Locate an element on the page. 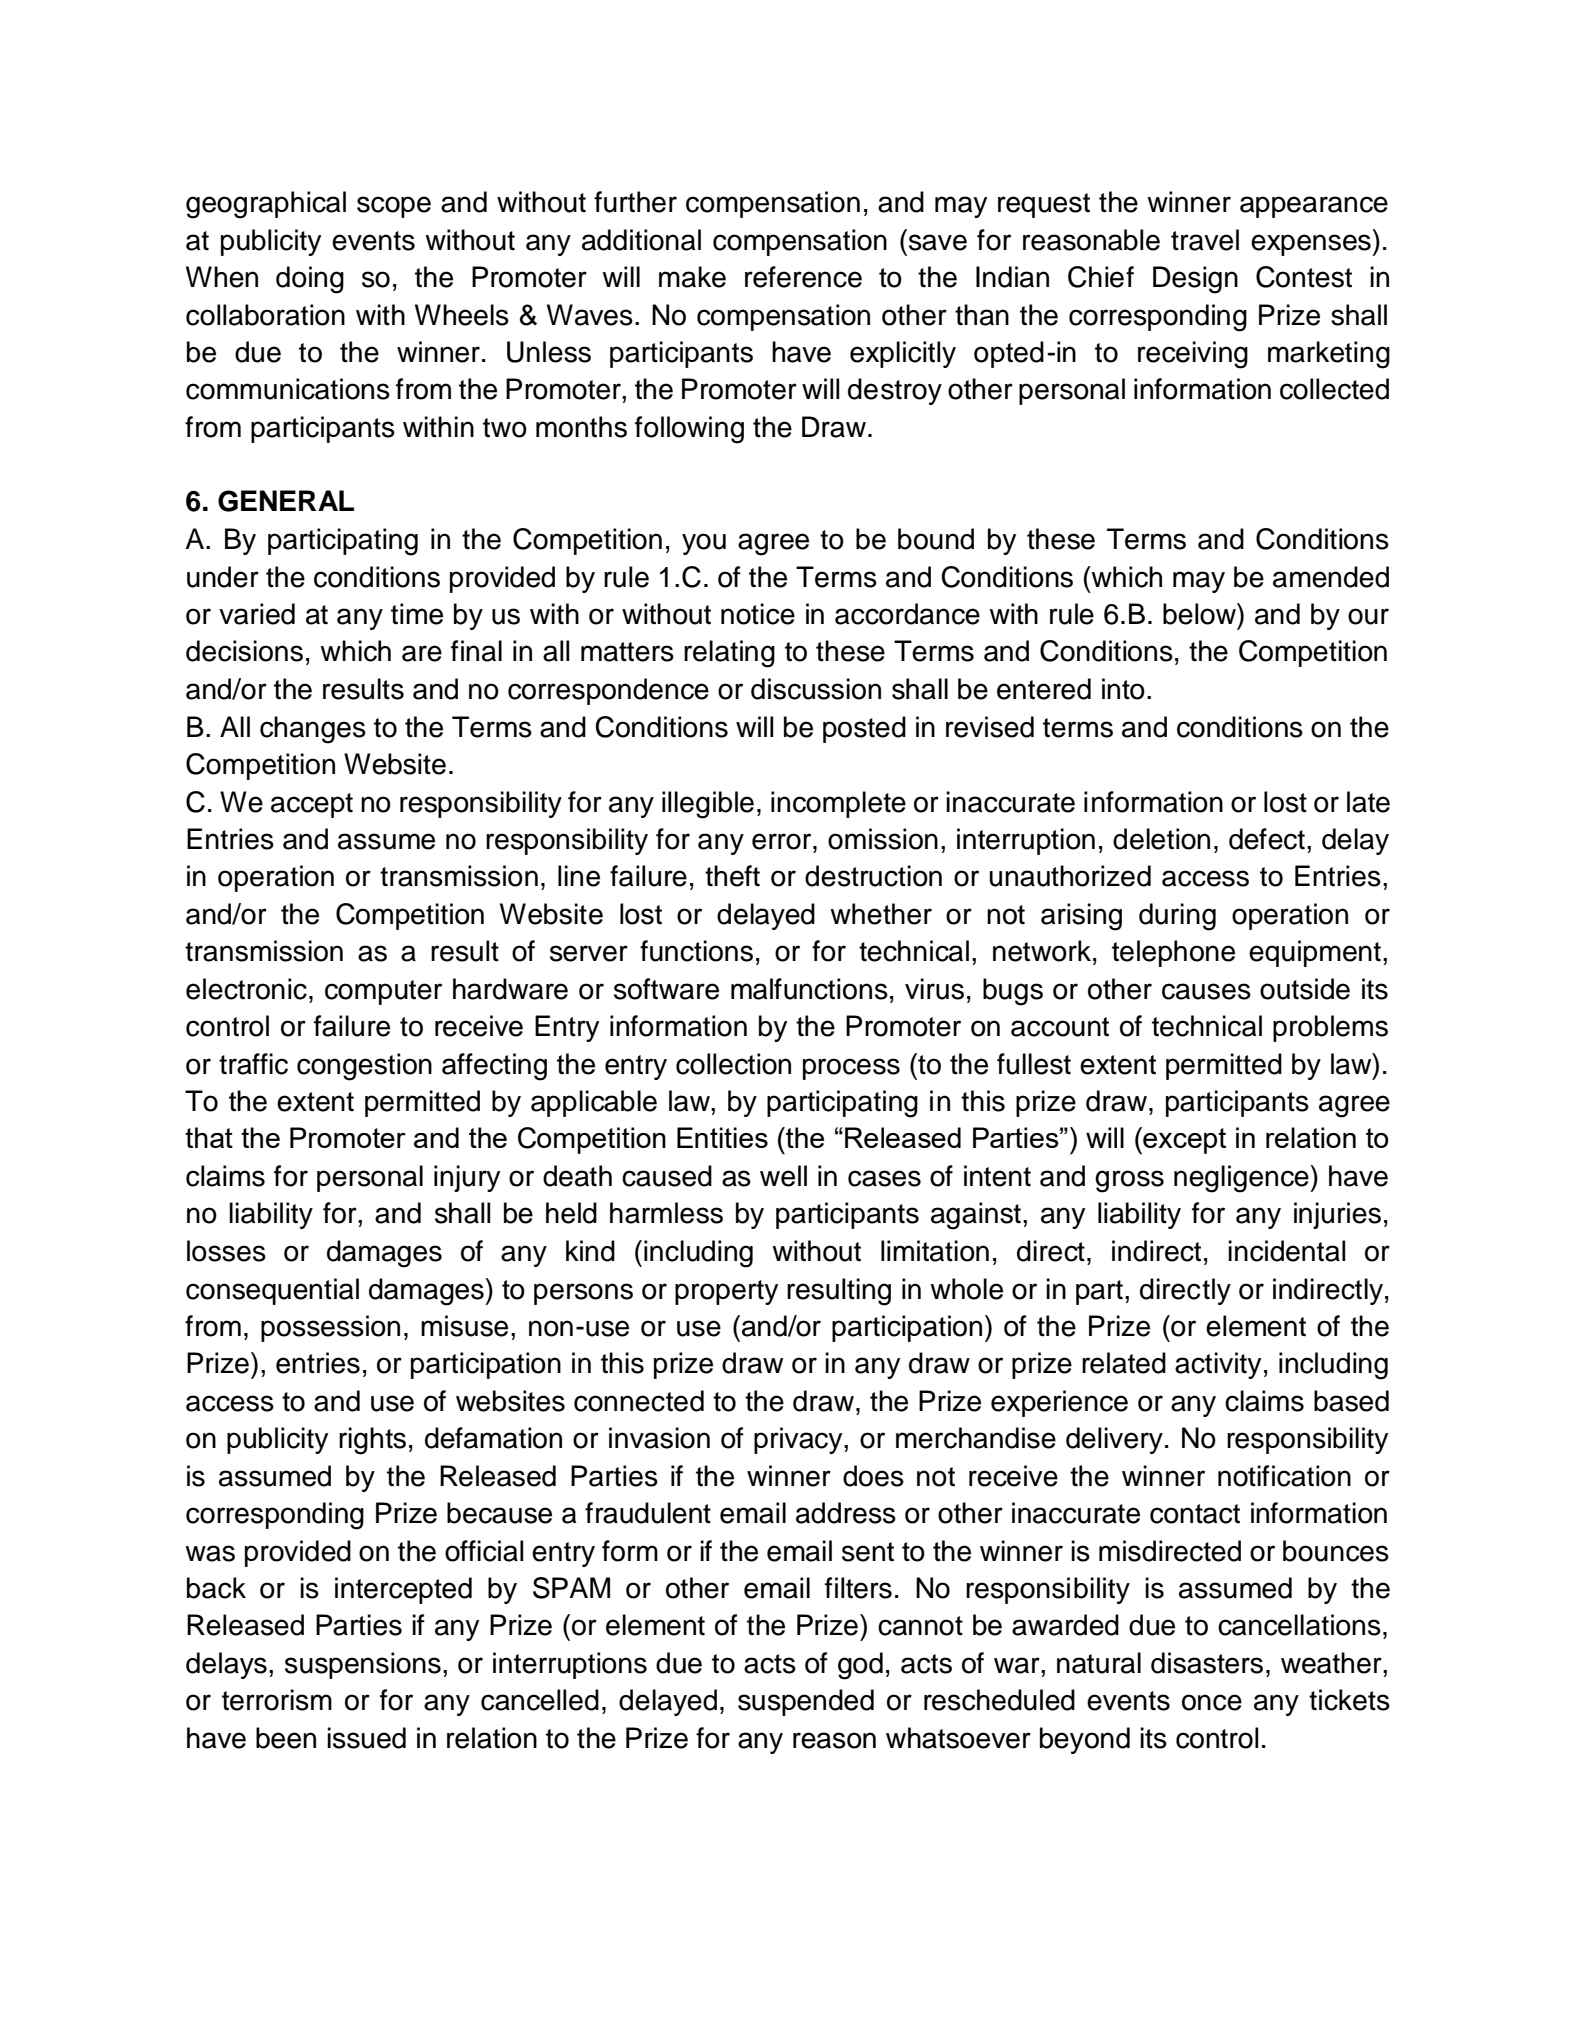  causes is located at coordinates (1206, 991).
